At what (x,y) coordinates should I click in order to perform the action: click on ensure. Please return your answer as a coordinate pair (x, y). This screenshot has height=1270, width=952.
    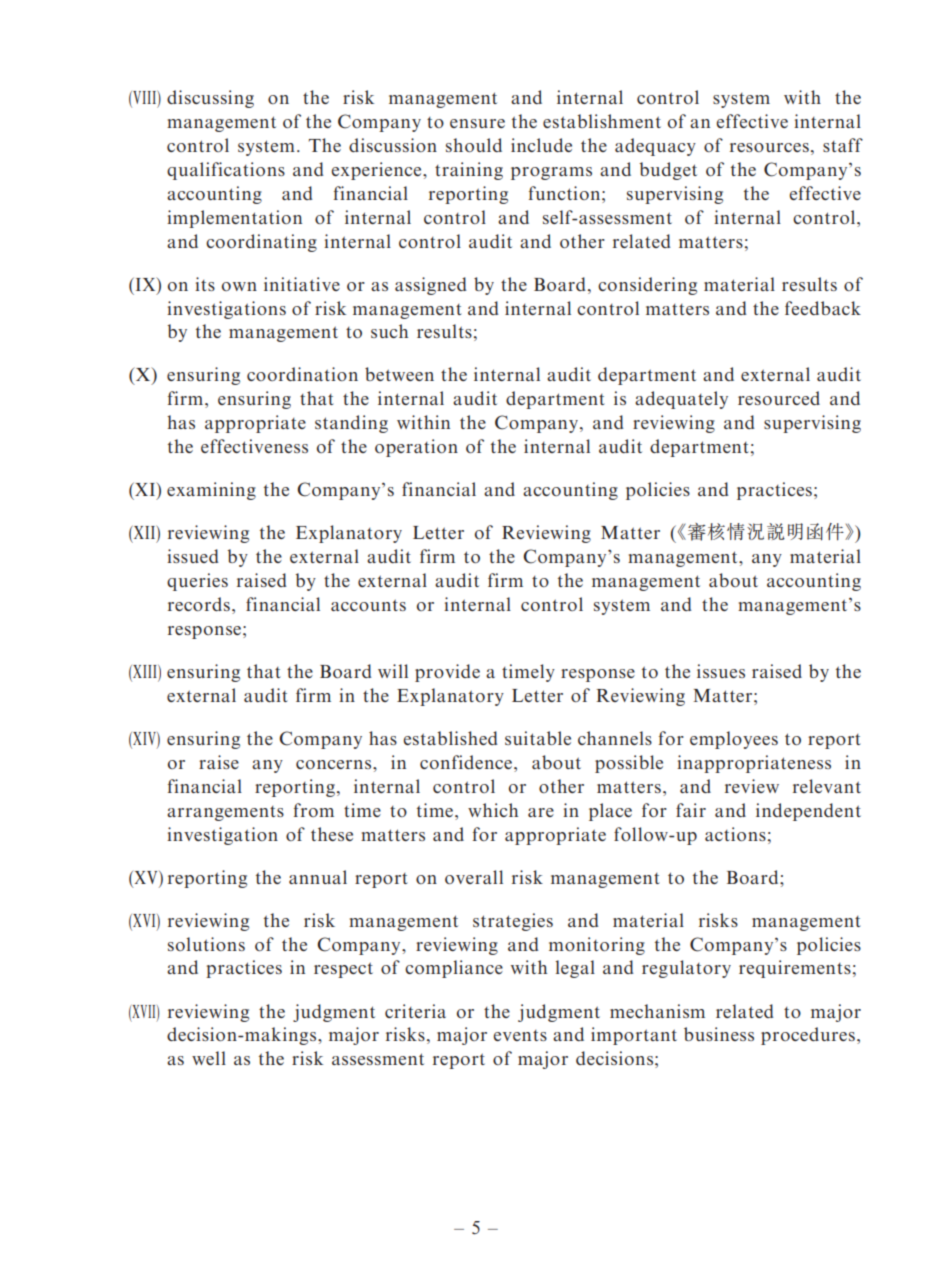
    Looking at the image, I should click on (477, 123).
